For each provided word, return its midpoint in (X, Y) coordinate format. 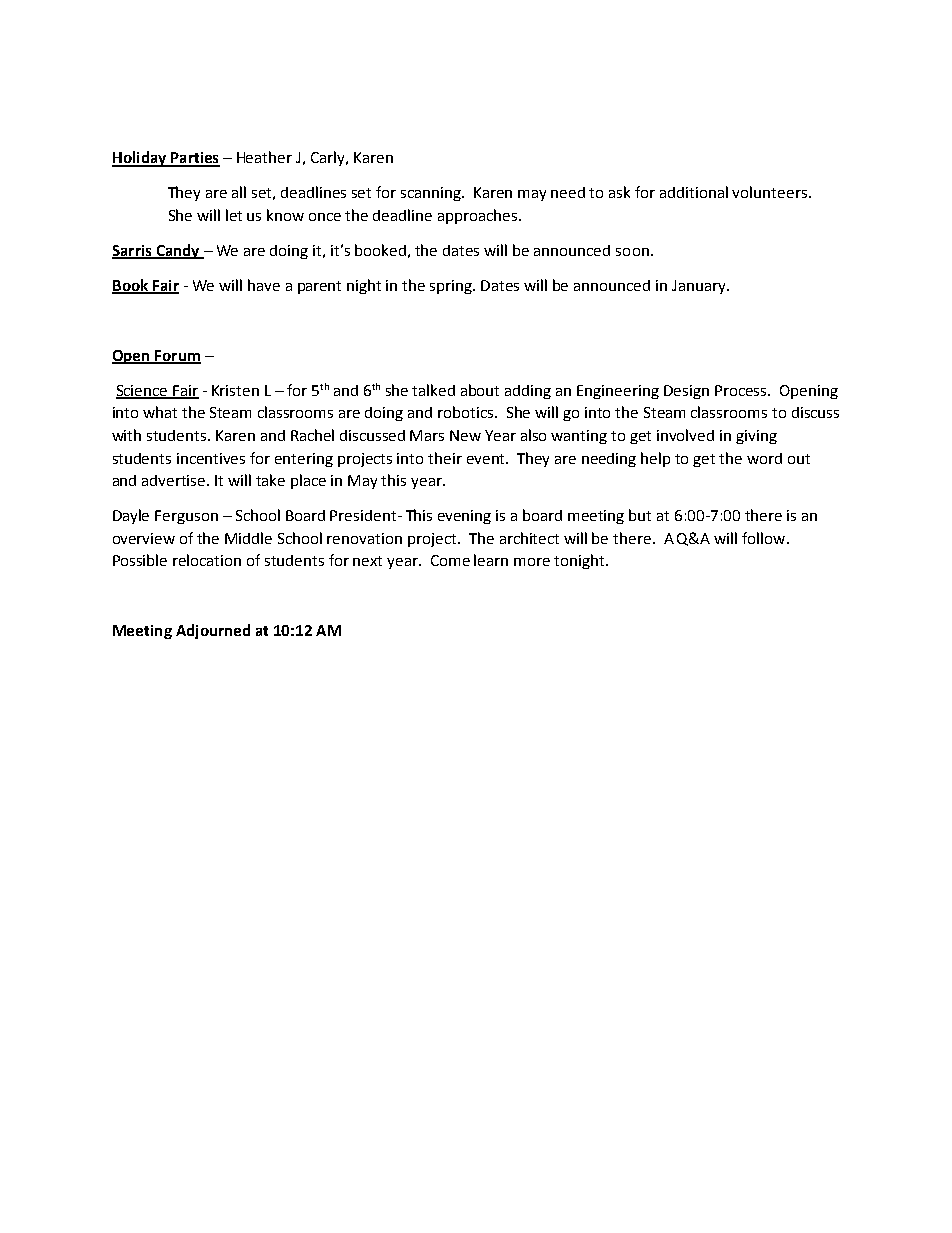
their (445, 458)
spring (452, 287)
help (655, 459)
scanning (432, 194)
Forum (177, 356)
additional (694, 192)
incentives (211, 458)
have (264, 285)
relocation (207, 560)
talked (433, 390)
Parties (194, 159)
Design (686, 392)
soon (632, 252)
